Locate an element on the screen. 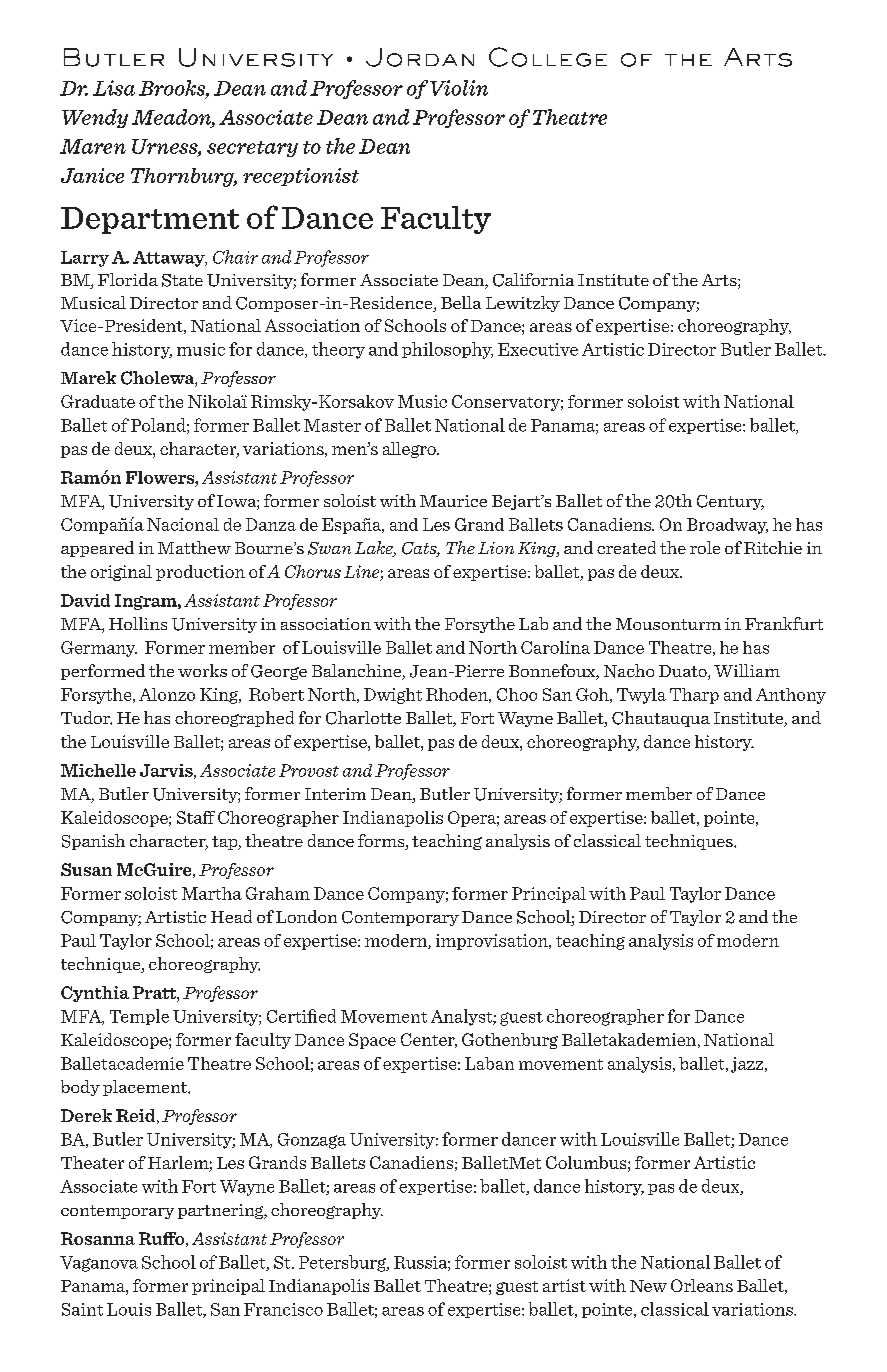  Rosanna is located at coordinates (98, 1238).
